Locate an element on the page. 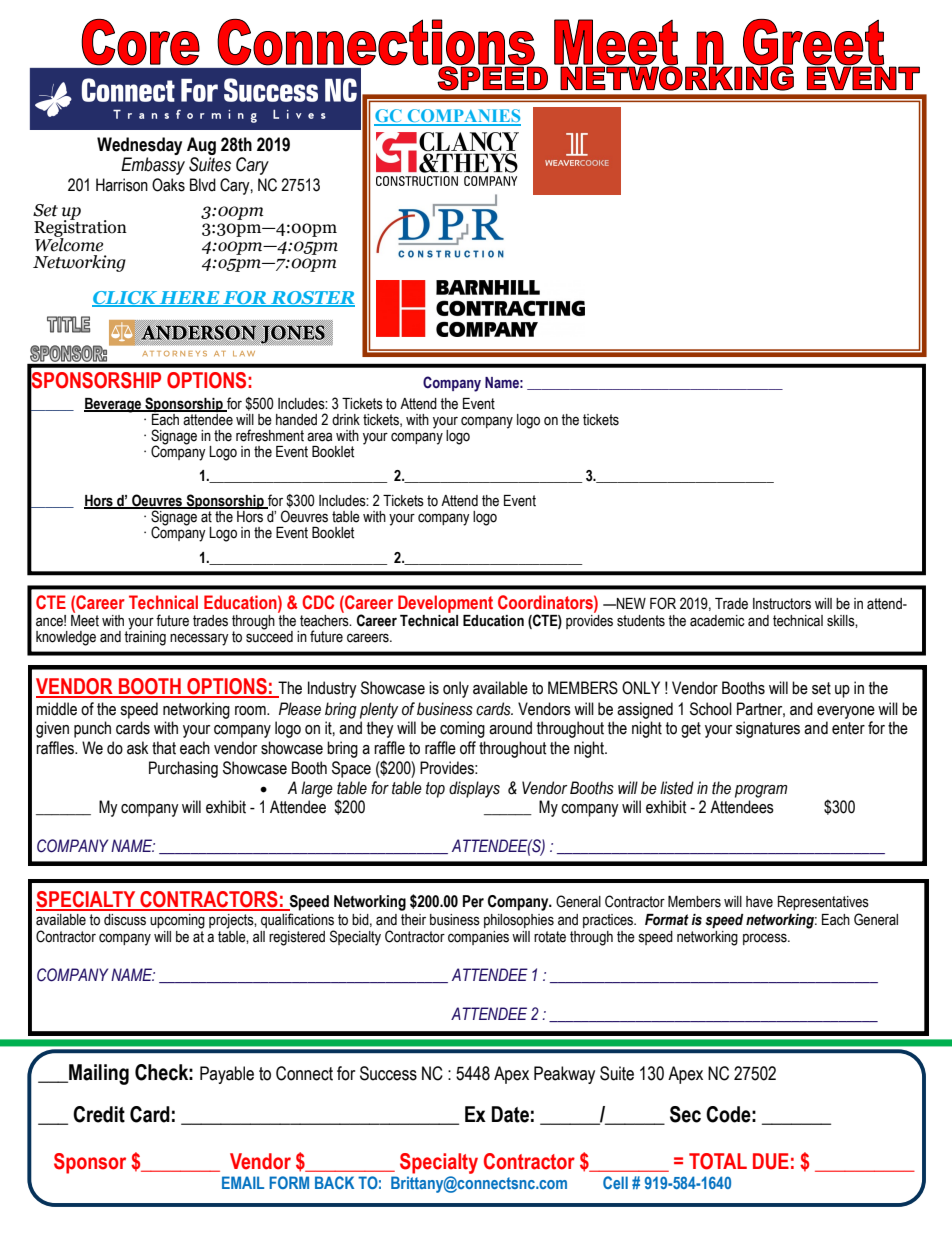 The height and width of the document is (1233, 952). ROSTER is located at coordinates (312, 299).
